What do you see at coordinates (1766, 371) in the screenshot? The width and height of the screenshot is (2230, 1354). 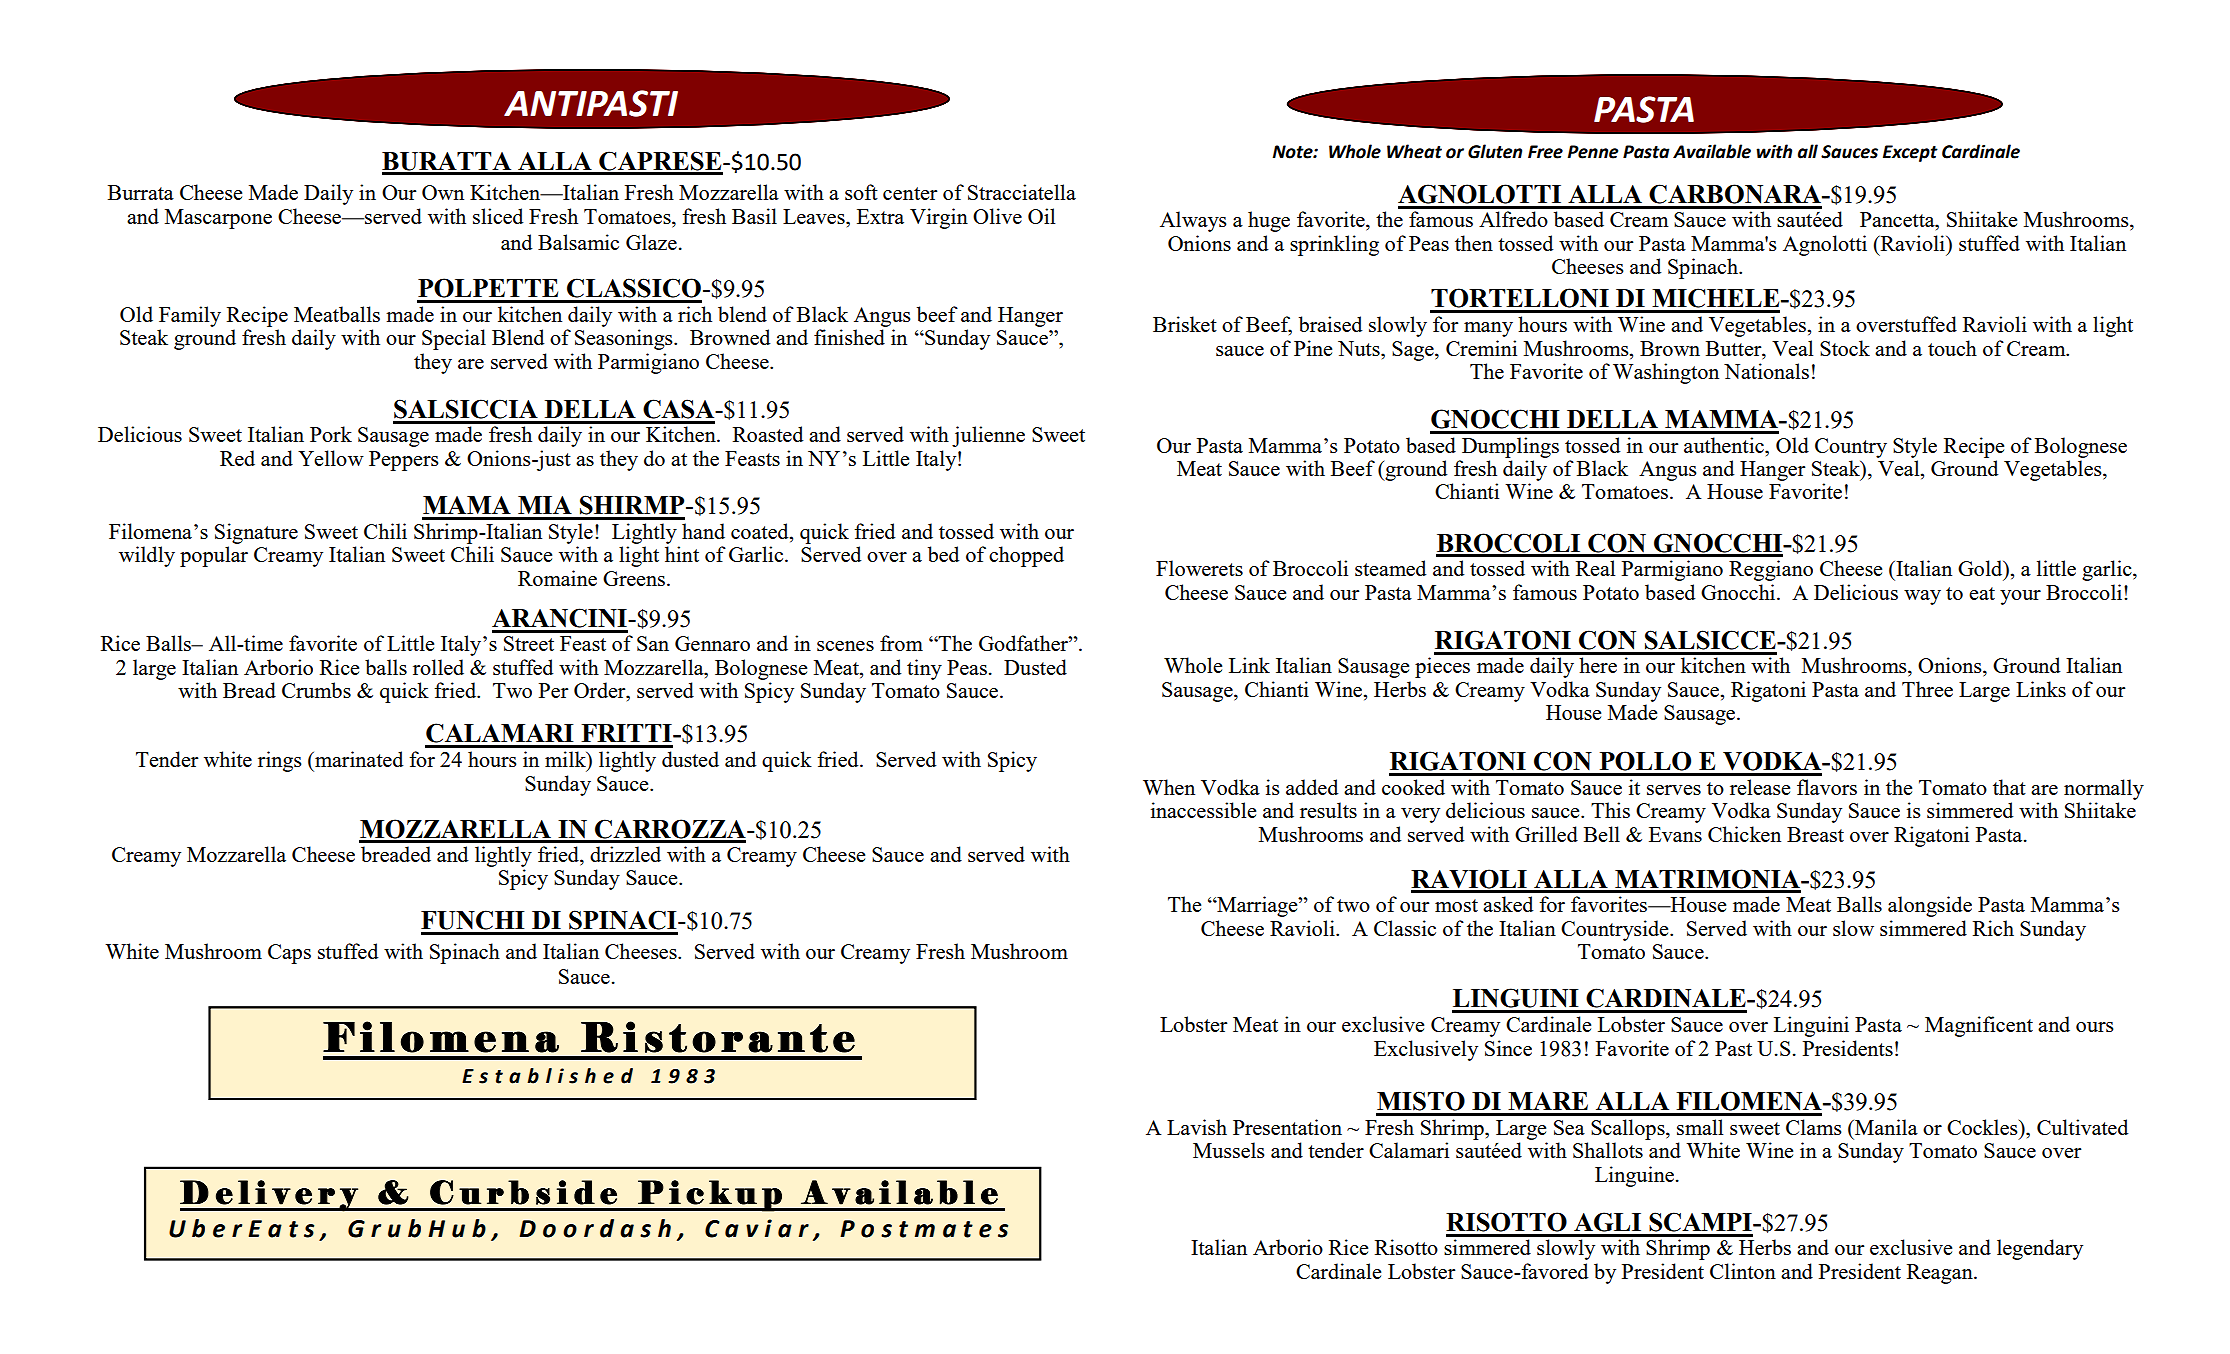 I see `Nationals` at bounding box center [1766, 371].
